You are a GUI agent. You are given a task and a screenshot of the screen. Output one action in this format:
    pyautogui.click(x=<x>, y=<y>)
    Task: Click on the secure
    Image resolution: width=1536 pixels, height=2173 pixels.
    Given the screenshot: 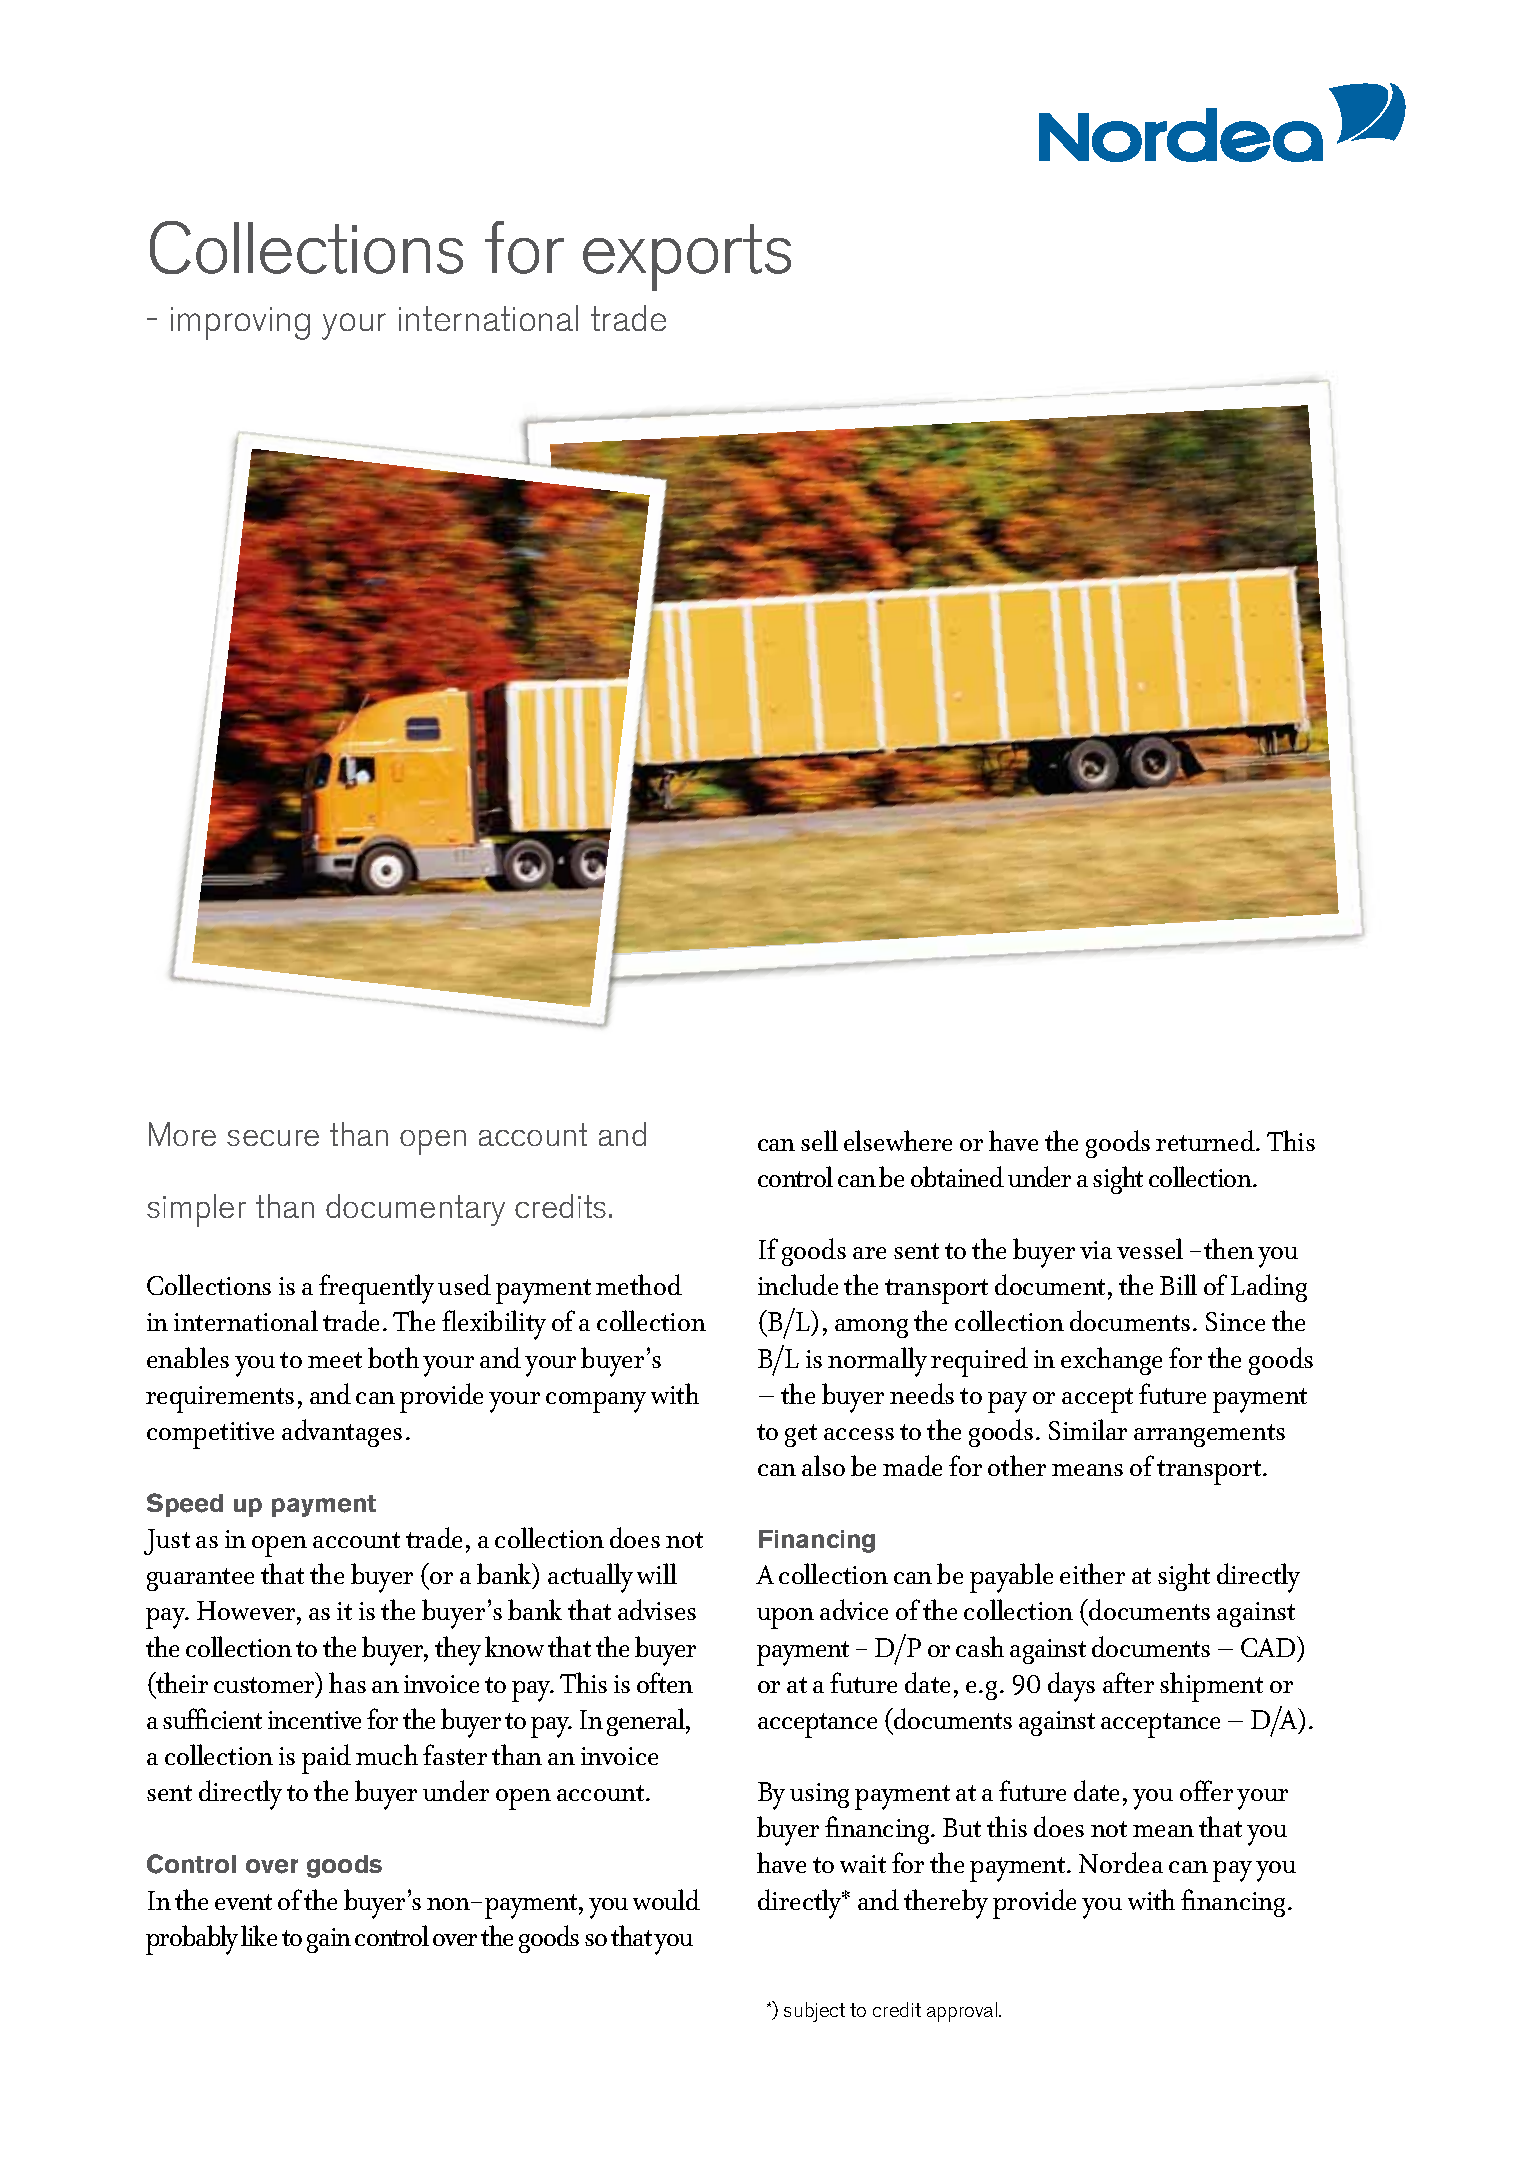 What is the action you would take?
    pyautogui.click(x=273, y=1138)
